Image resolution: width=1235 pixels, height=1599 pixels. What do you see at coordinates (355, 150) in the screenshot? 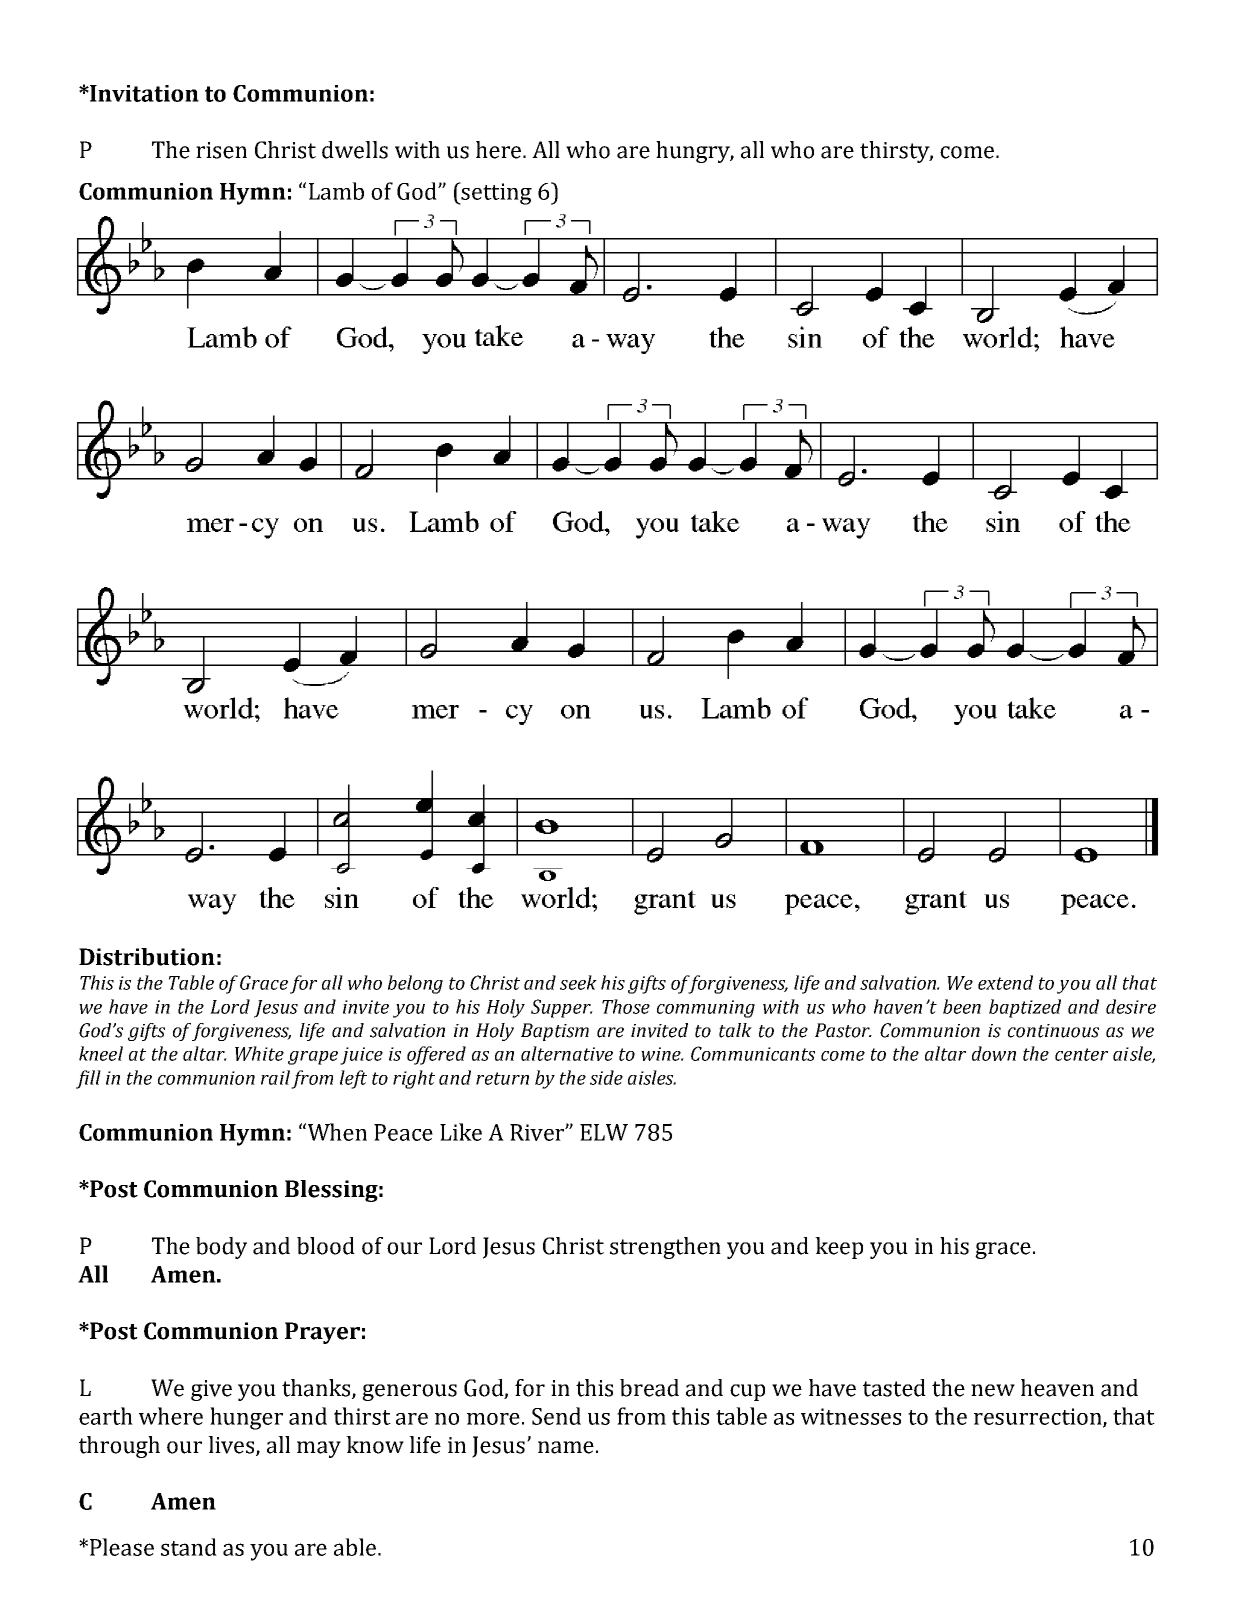
I see `dwells` at bounding box center [355, 150].
